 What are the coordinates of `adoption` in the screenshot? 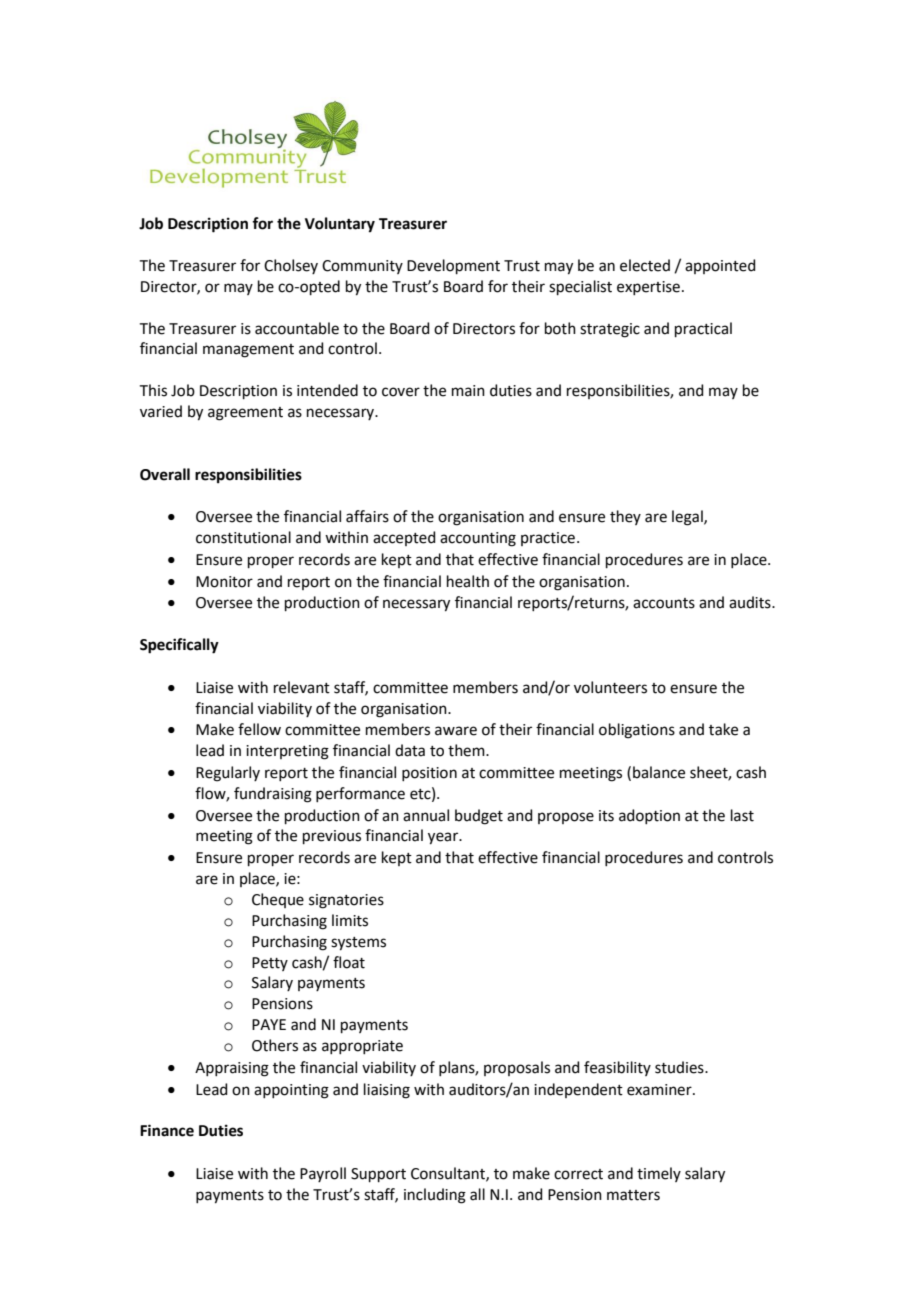 It's located at (649, 816).
